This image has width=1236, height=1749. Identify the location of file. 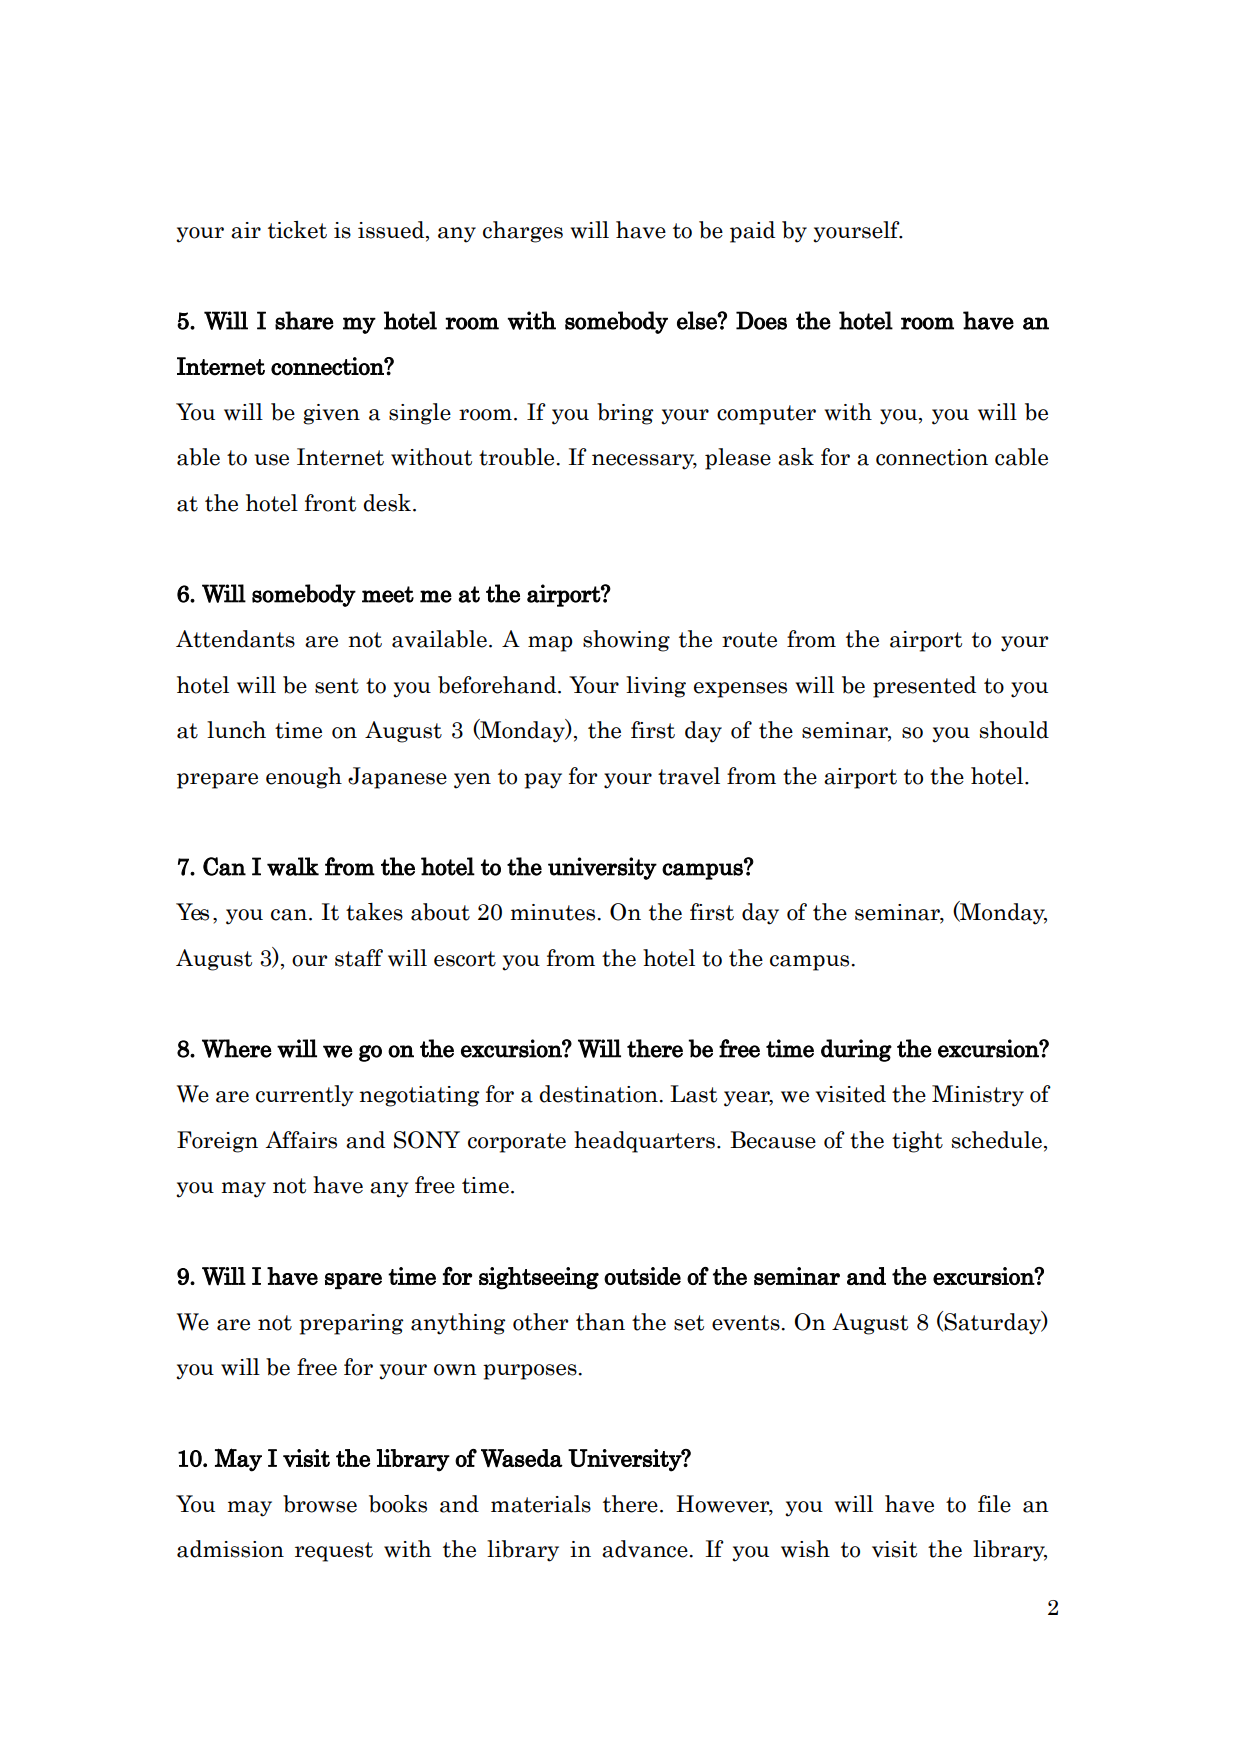
(994, 1504).
